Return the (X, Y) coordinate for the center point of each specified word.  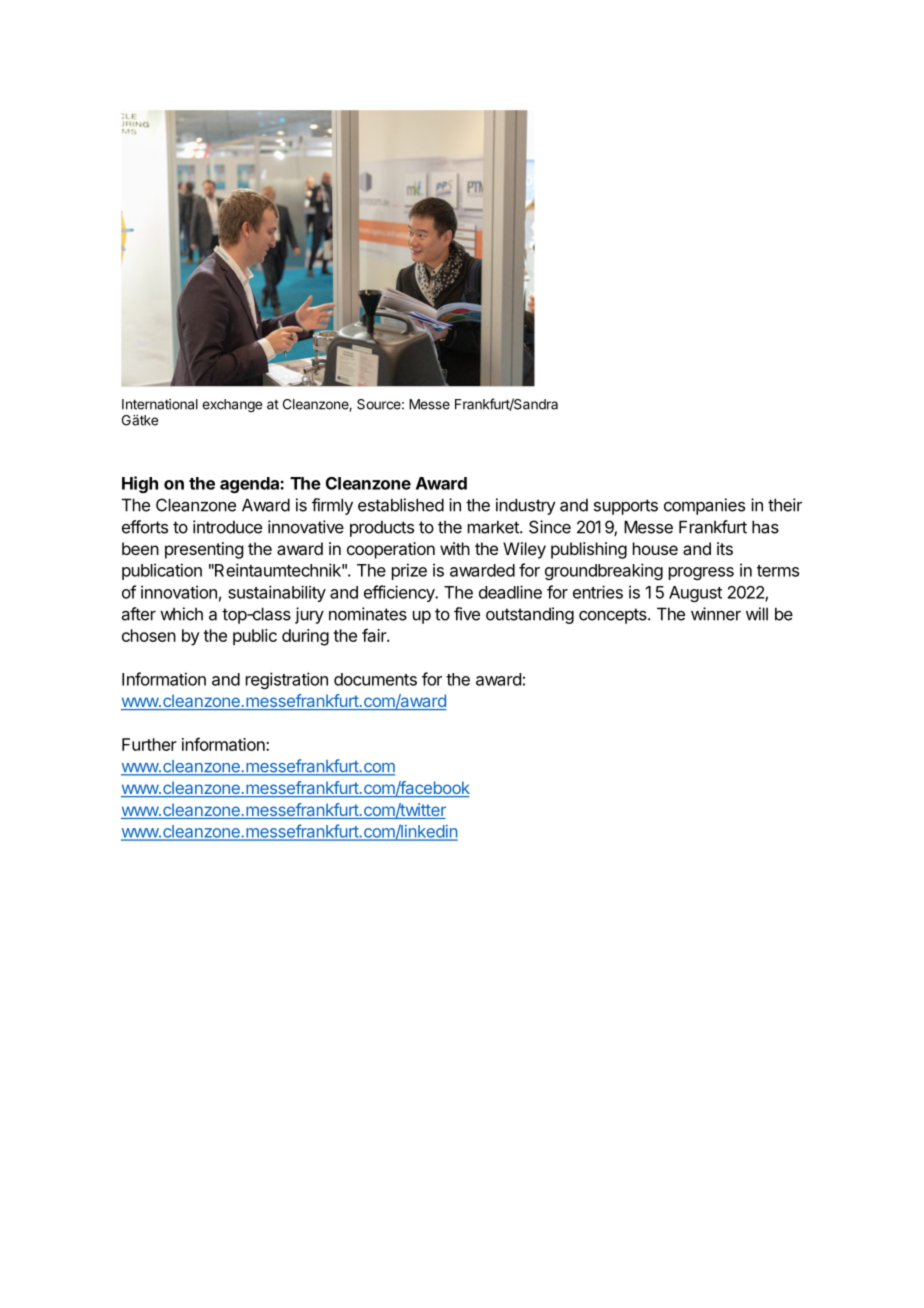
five (467, 614)
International (160, 404)
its (725, 548)
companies (704, 506)
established (401, 505)
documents (375, 679)
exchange (232, 406)
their (785, 505)
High (140, 484)
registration (287, 680)
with (455, 548)
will (757, 614)
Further (149, 744)
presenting (204, 550)
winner (716, 614)
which (181, 614)
